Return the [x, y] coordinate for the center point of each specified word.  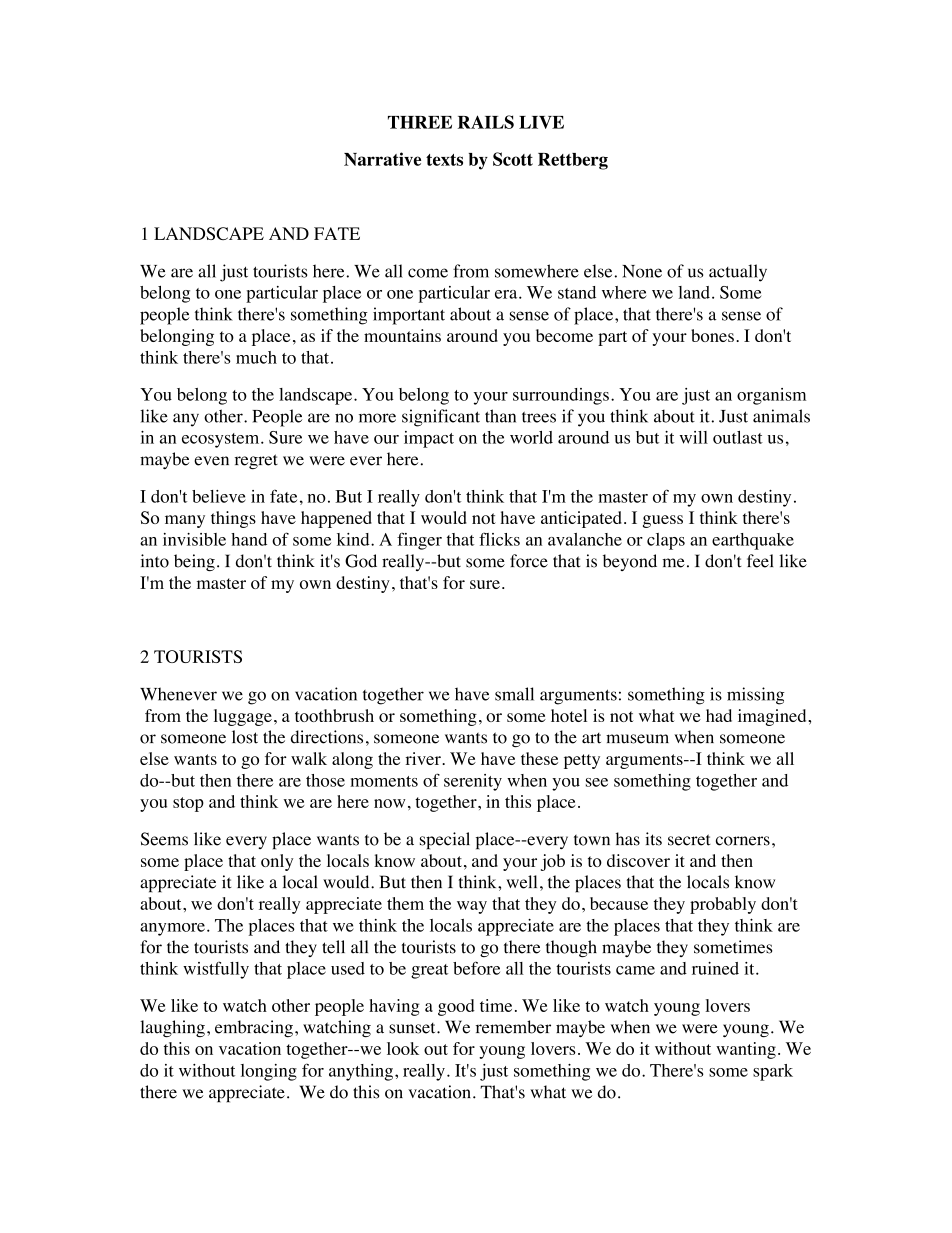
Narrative [382, 159]
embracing [254, 1028]
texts [444, 160]
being [194, 562]
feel [760, 561]
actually [738, 273]
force [529, 561]
